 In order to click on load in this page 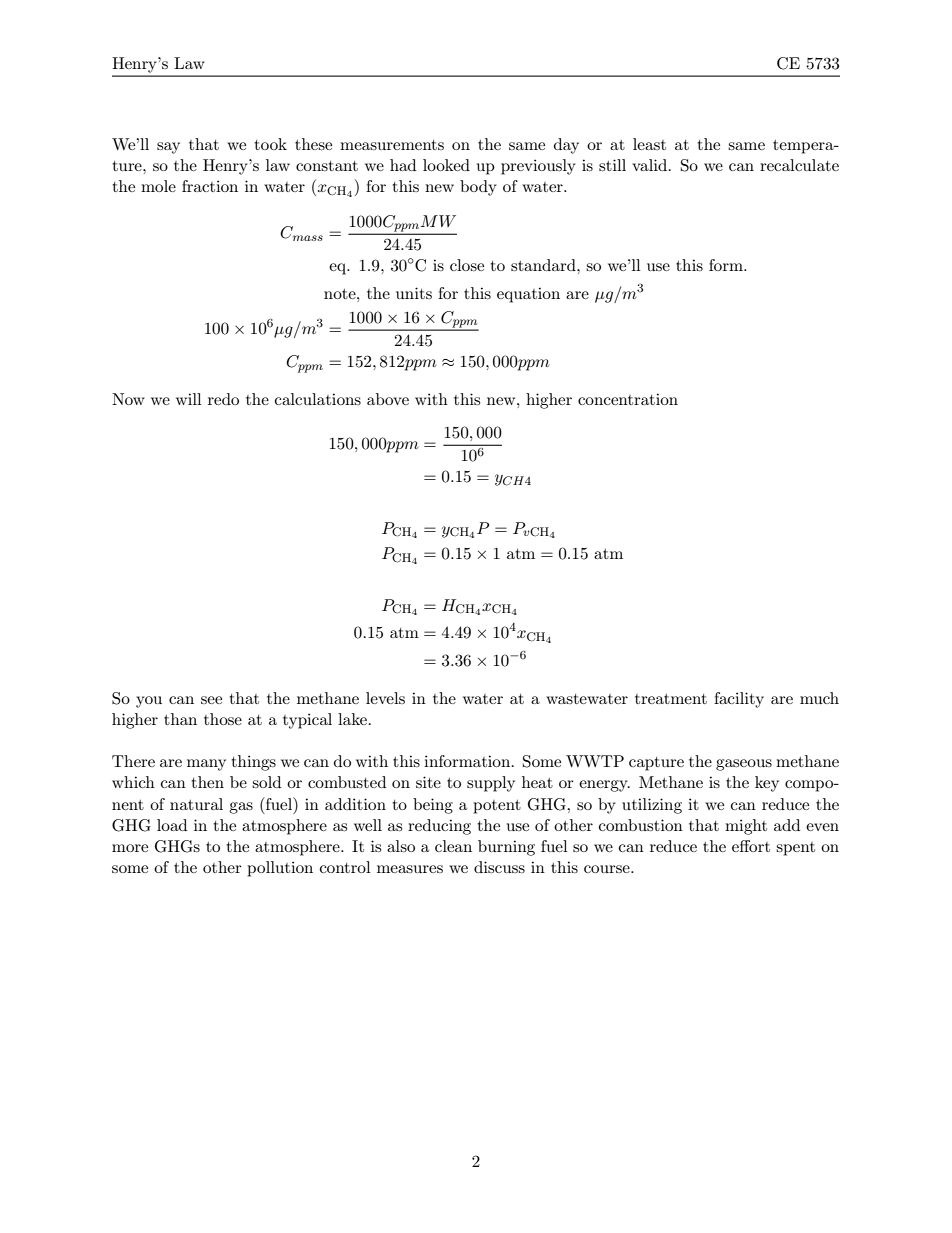, I will do `click(172, 825)`.
